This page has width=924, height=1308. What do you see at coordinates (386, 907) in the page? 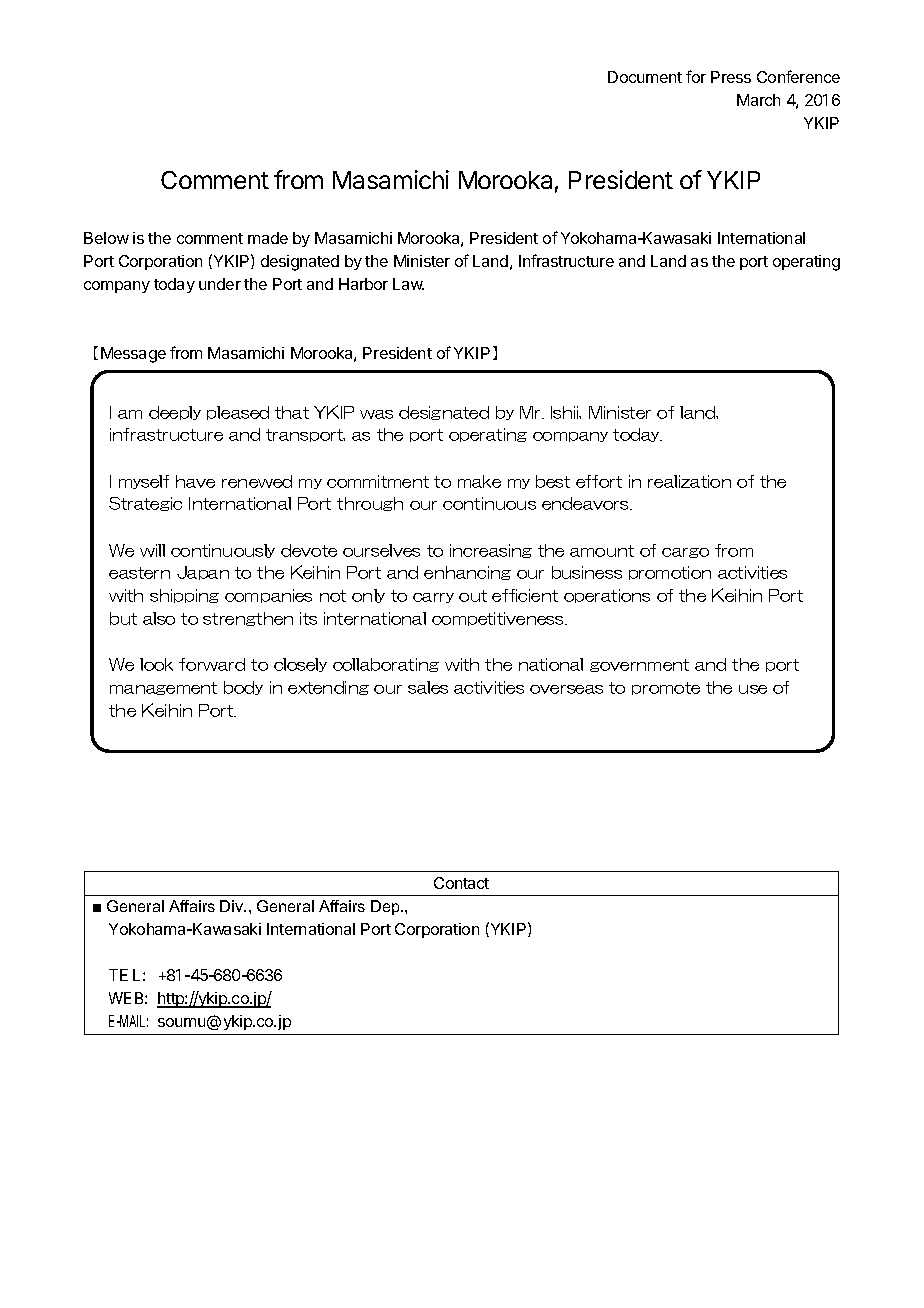
I see `Dep` at bounding box center [386, 907].
